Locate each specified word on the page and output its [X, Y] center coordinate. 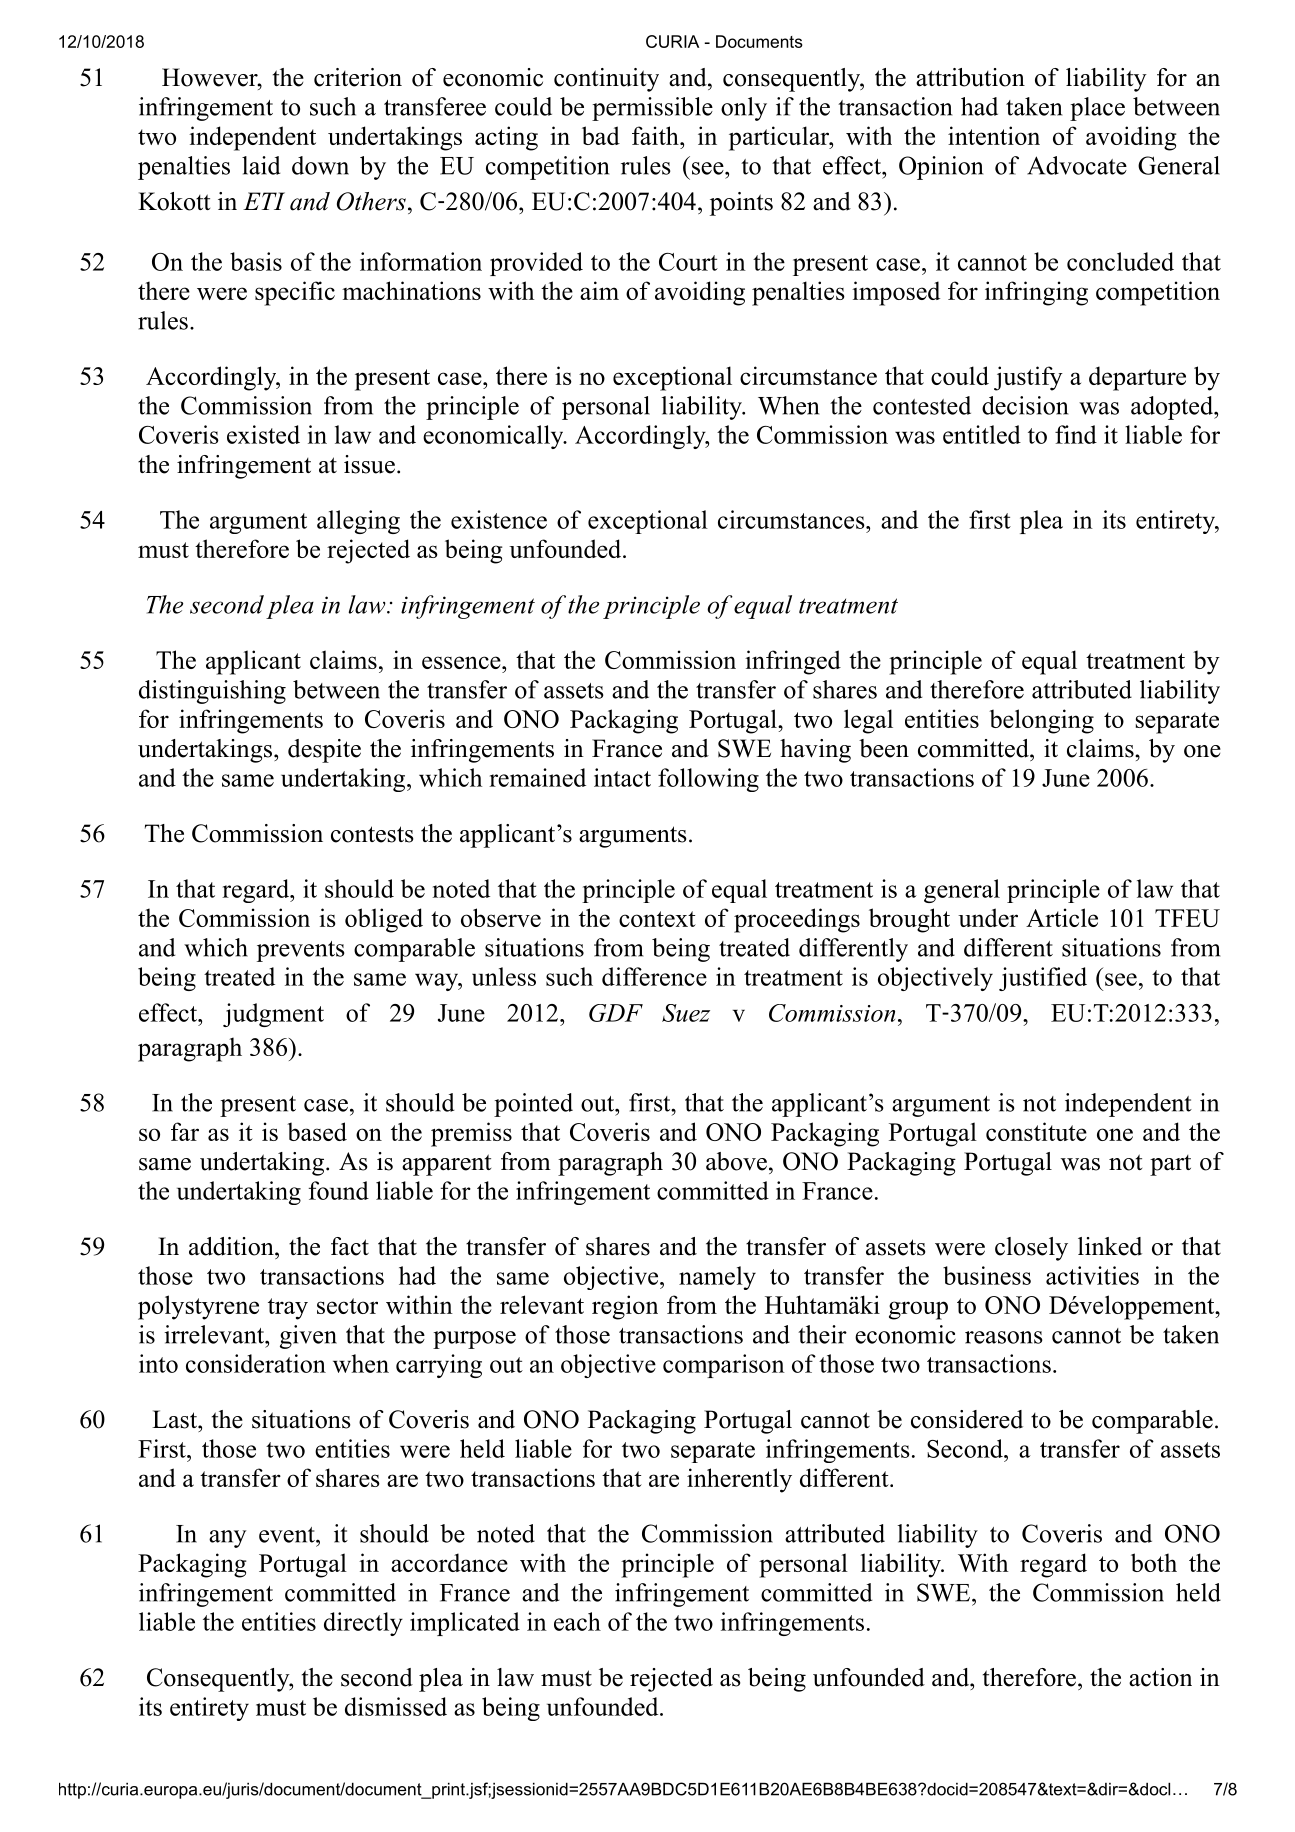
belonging [1041, 721]
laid [261, 165]
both [1154, 1562]
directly [363, 1624]
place [1097, 109]
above [736, 1161]
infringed [793, 662]
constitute [1036, 1131]
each [577, 1621]
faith [656, 135]
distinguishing [212, 692]
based [317, 1131]
